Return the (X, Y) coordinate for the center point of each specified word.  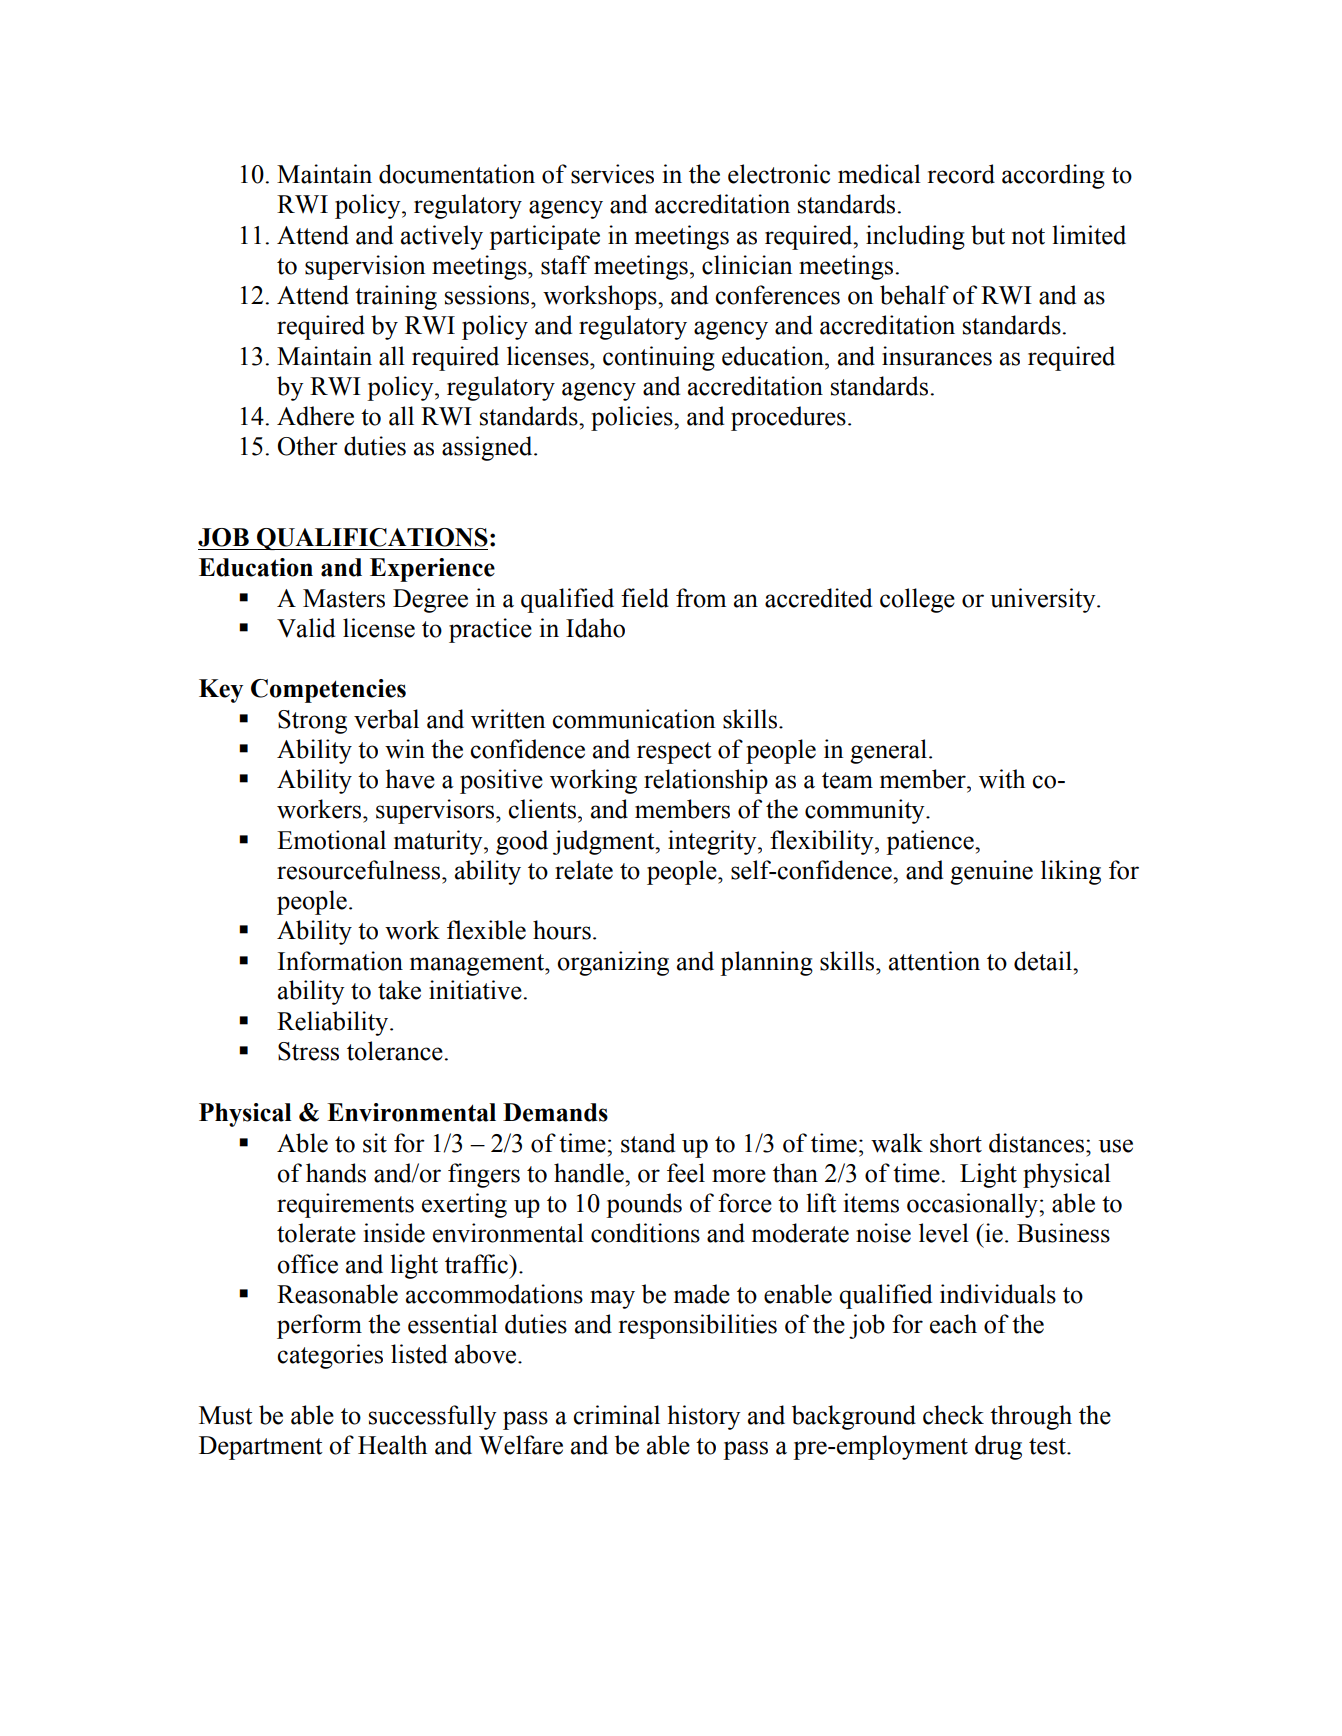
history (704, 1417)
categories (330, 1356)
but (988, 235)
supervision (365, 267)
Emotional (331, 840)
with (1002, 779)
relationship (706, 781)
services (612, 174)
